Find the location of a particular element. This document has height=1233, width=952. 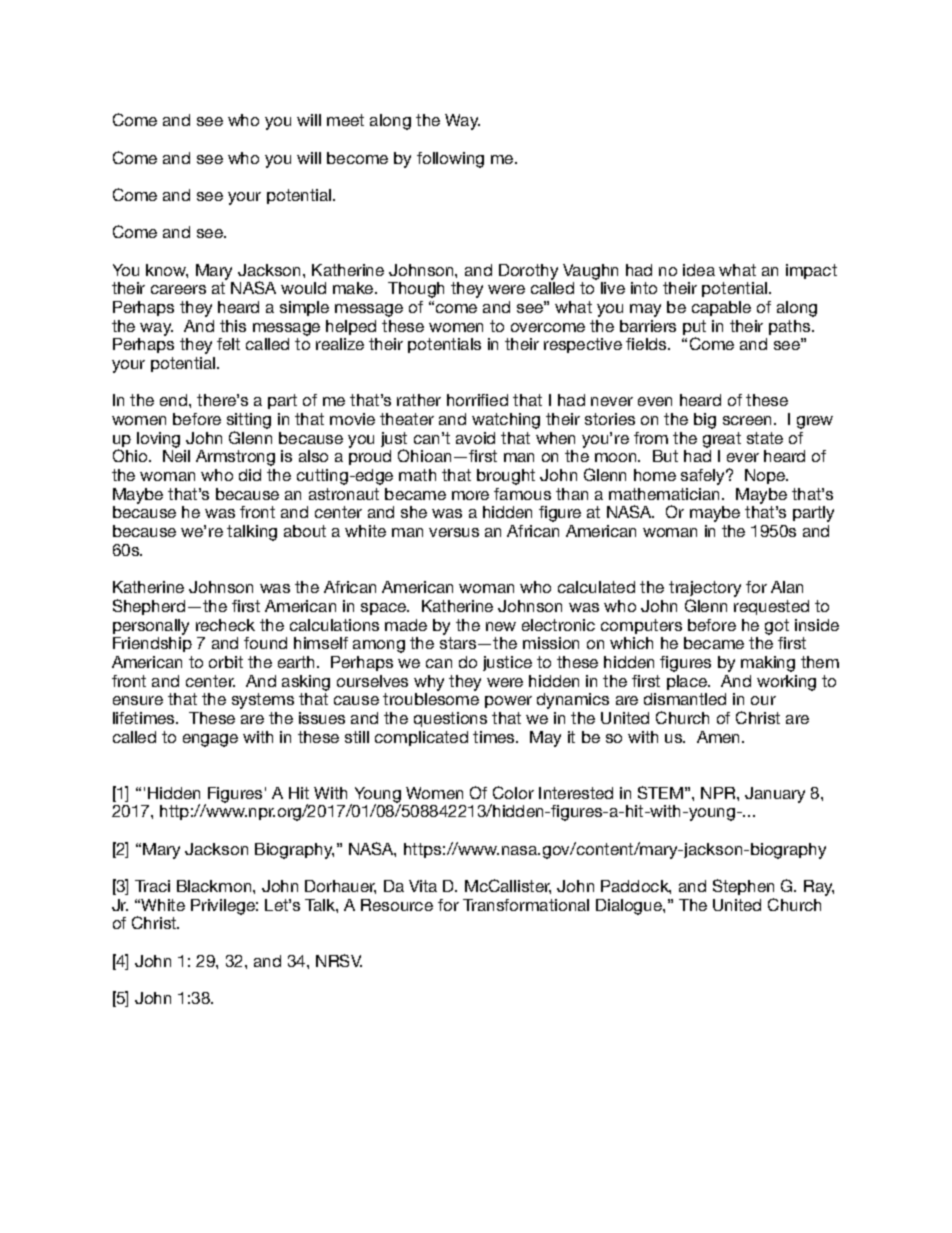

sitting is located at coordinates (249, 422).
